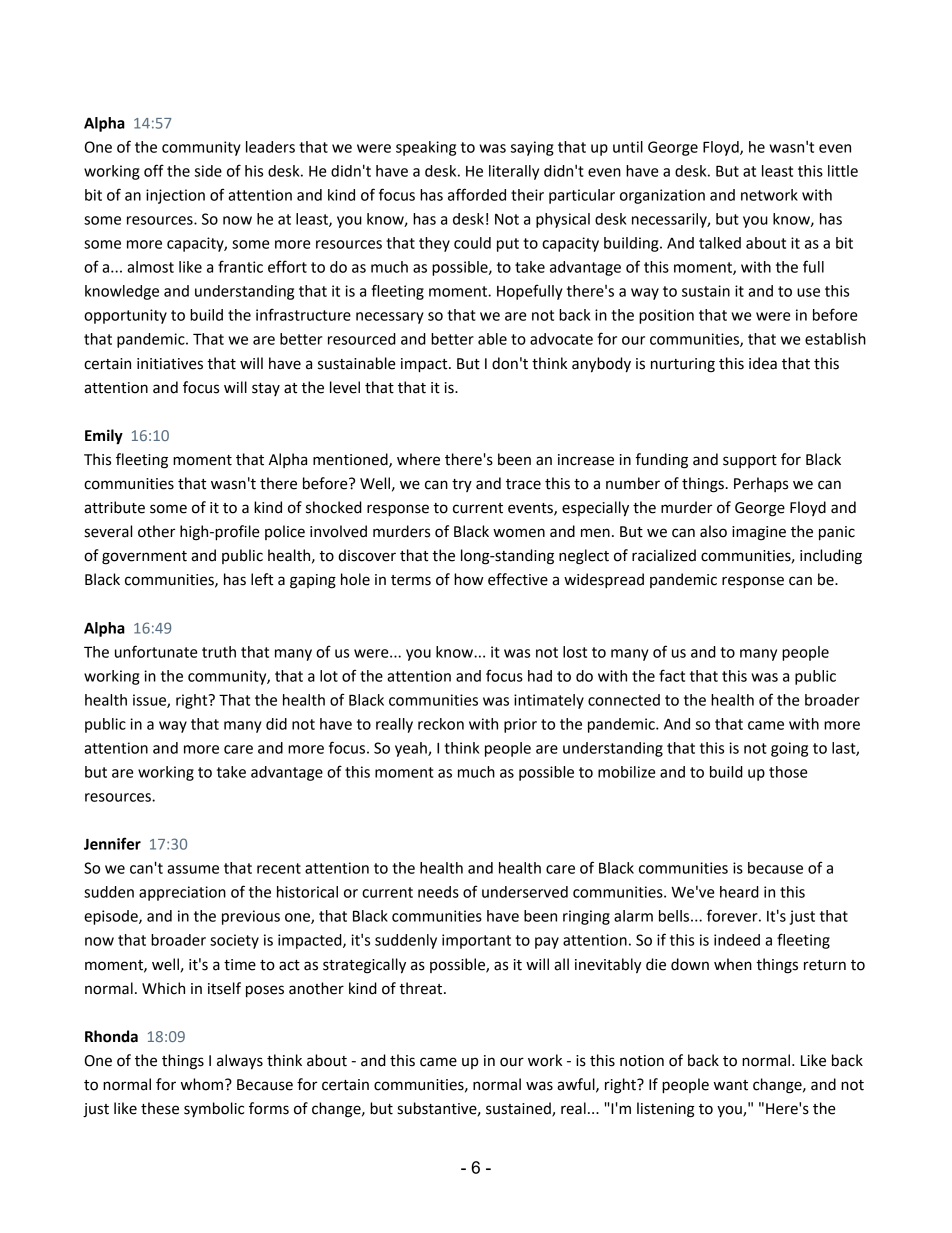 Image resolution: width=952 pixels, height=1233 pixels. I want to click on fact, so click(672, 675).
